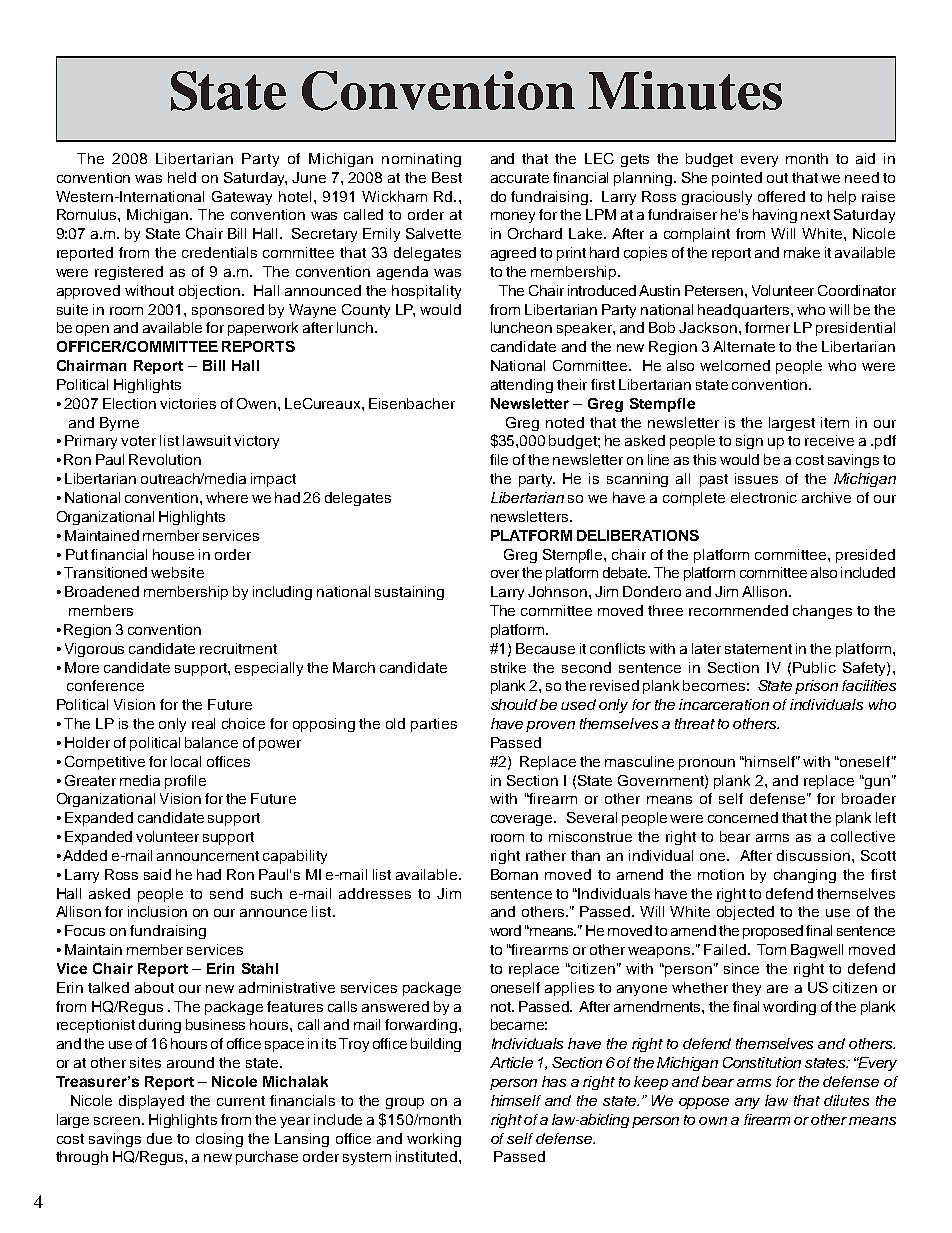 This screenshot has height=1233, width=952. I want to click on concerned, so click(743, 817).
